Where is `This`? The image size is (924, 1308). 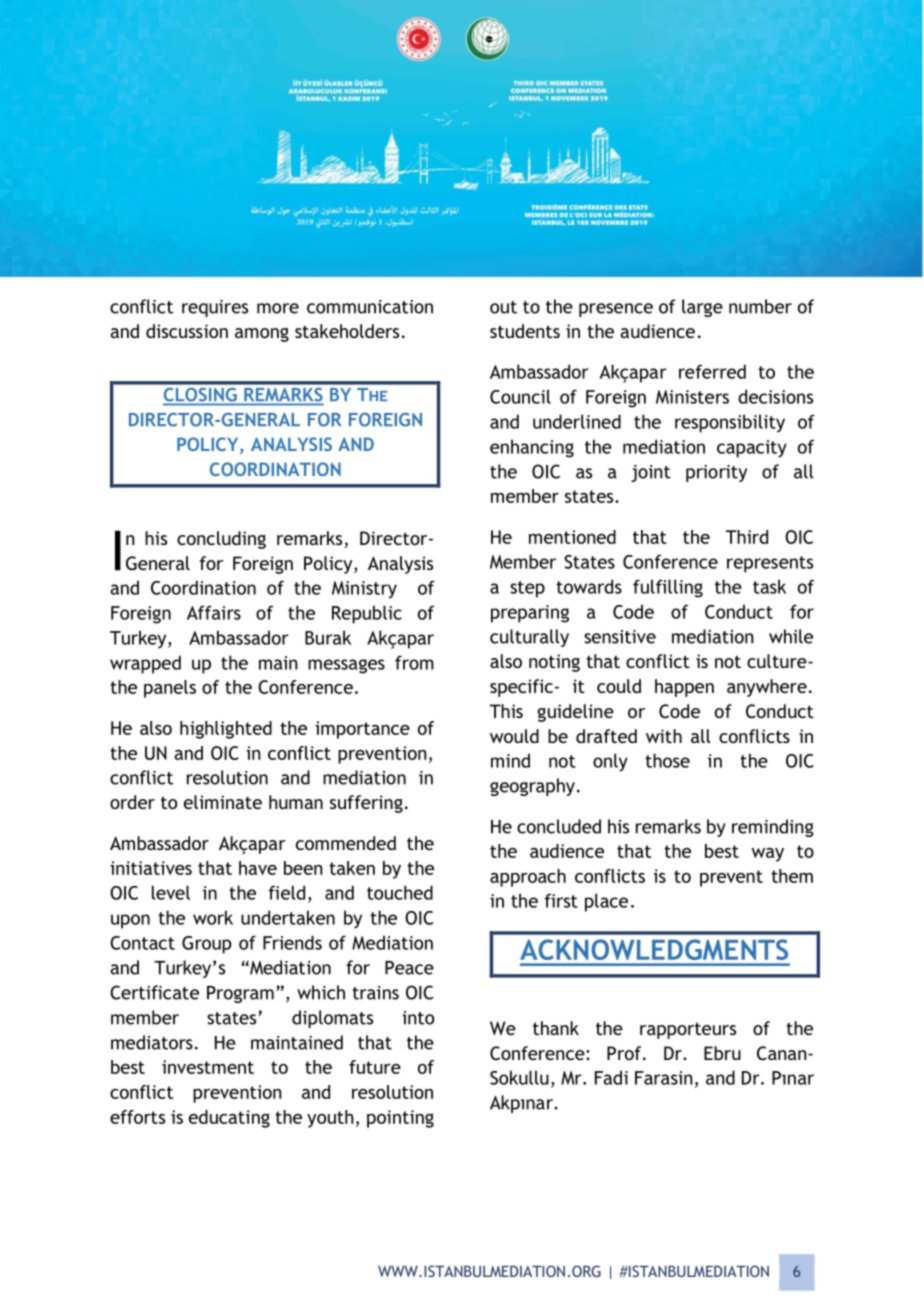
This is located at coordinates (506, 711).
